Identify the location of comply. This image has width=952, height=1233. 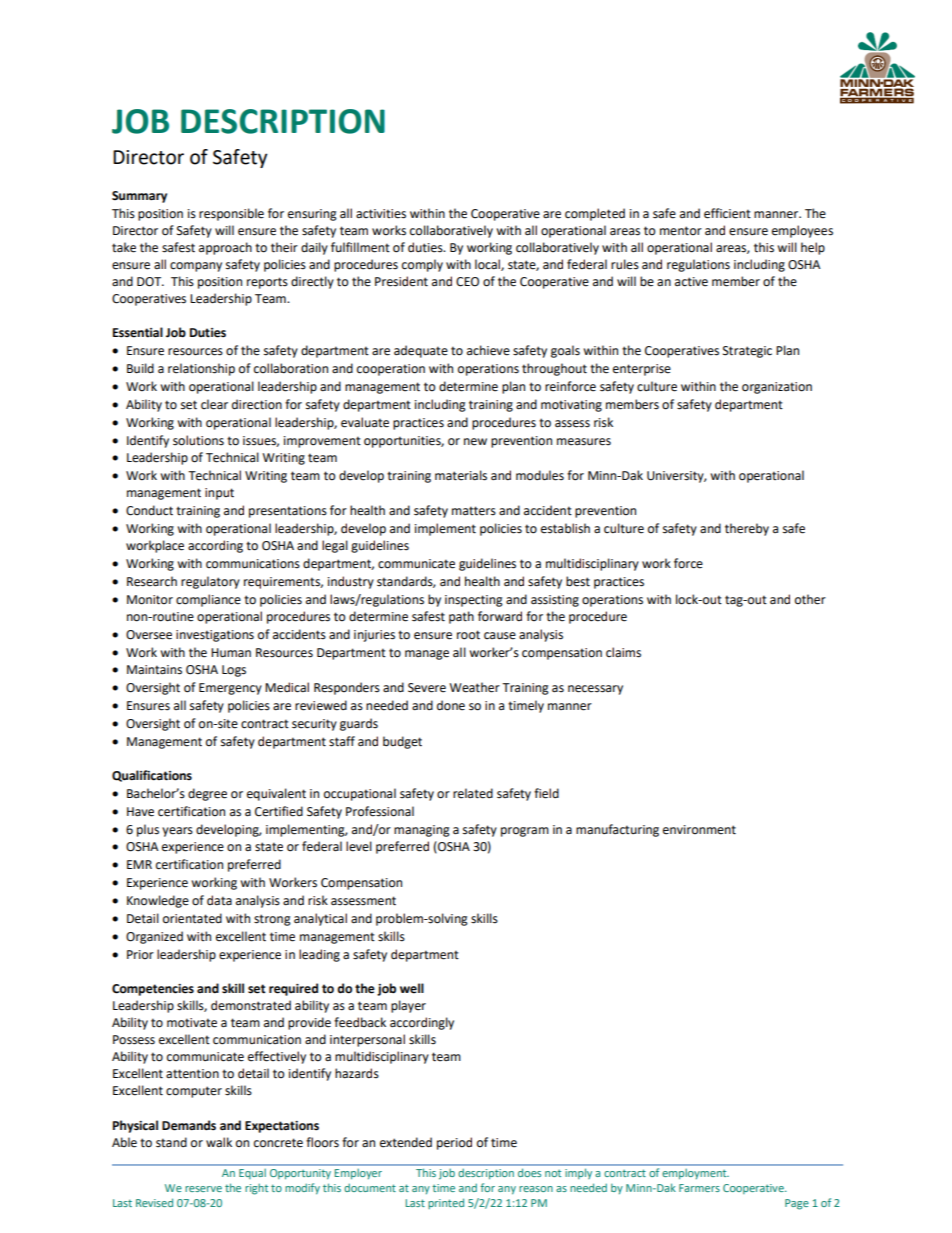
(422, 265).
